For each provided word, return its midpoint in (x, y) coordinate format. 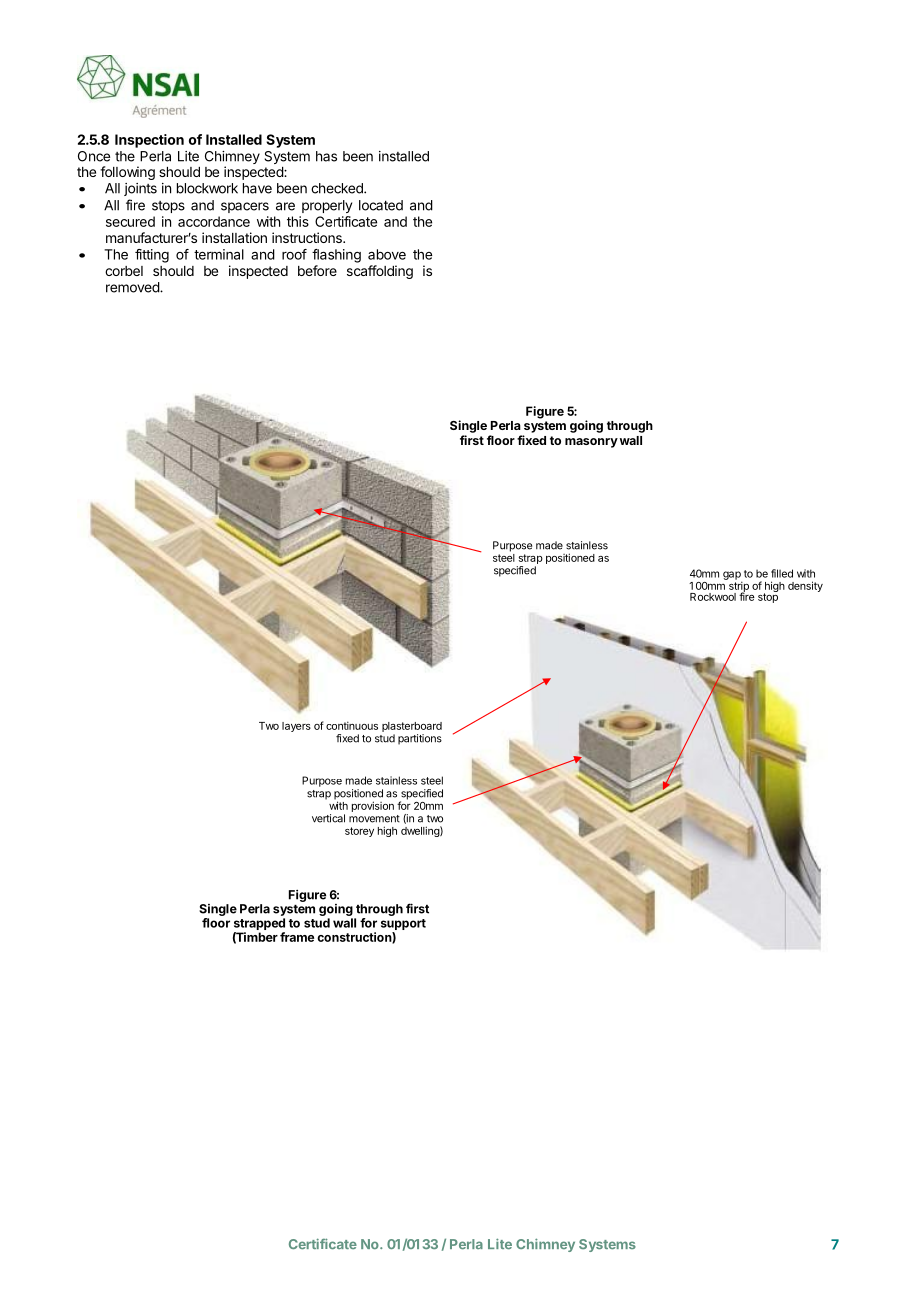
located (381, 205)
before (317, 270)
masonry (591, 443)
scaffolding (380, 272)
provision (373, 806)
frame (297, 937)
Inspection (149, 141)
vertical (328, 818)
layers (296, 727)
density (805, 586)
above (387, 254)
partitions (420, 739)
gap (732, 576)
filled (782, 573)
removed (133, 287)
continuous (352, 725)
